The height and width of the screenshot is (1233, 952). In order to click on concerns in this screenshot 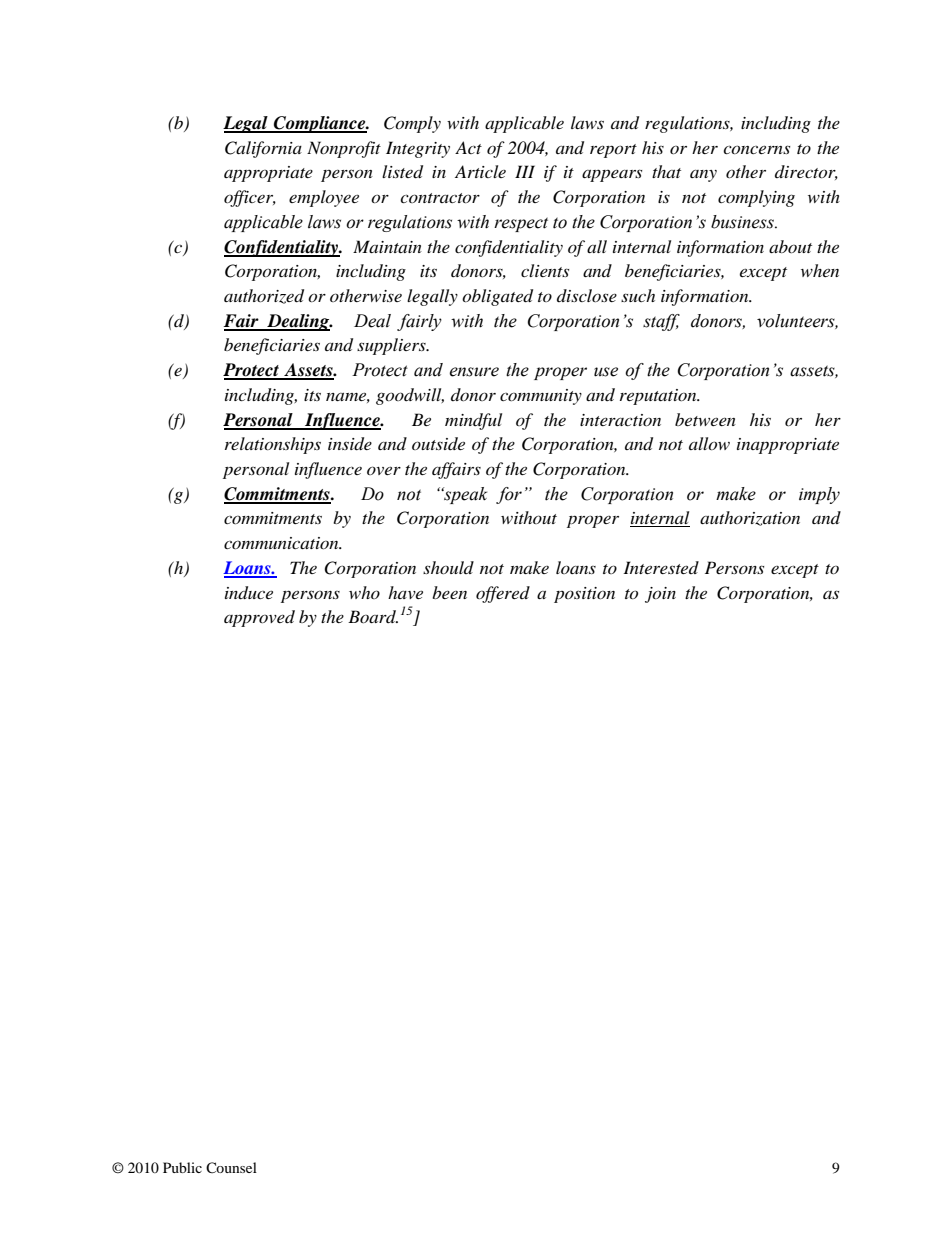, I will do `click(756, 149)`.
